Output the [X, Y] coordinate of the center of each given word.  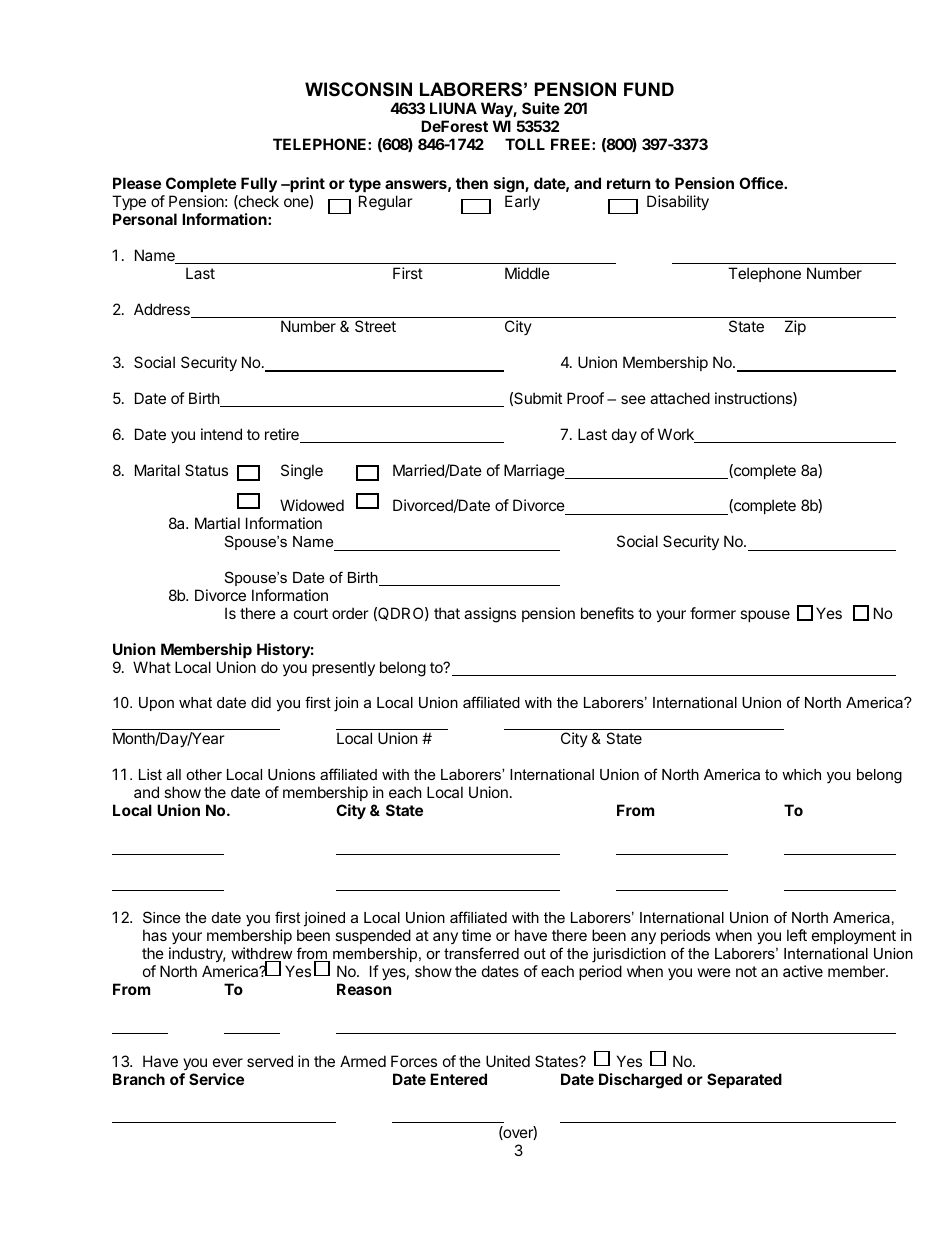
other [204, 774]
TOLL [525, 144]
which [801, 774]
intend [221, 434]
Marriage [535, 472]
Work [677, 435]
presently [343, 668]
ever [228, 1062]
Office [762, 183]
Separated [744, 1080]
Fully [259, 184]
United [508, 1061]
